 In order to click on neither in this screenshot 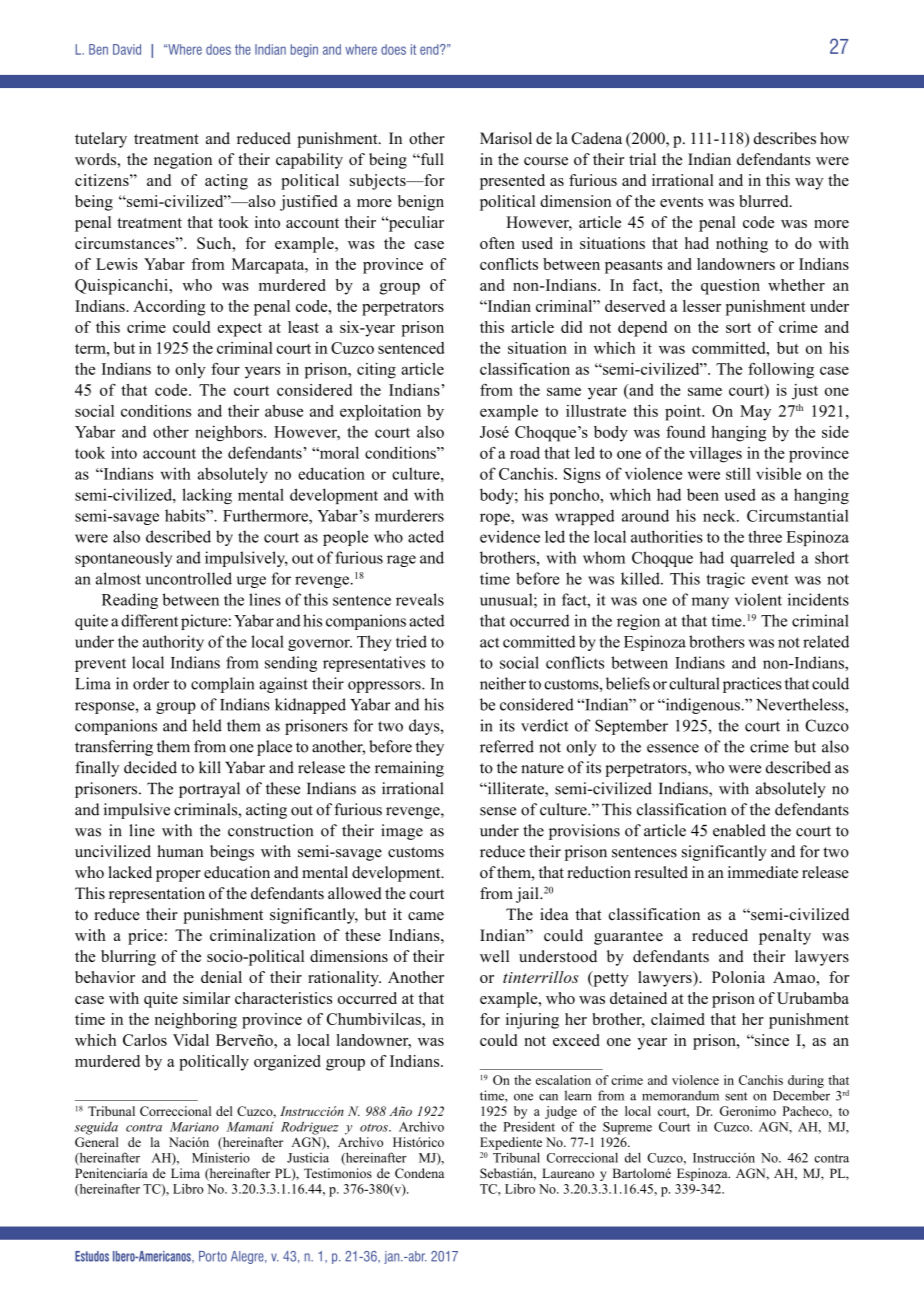, I will do `click(503, 683)`.
